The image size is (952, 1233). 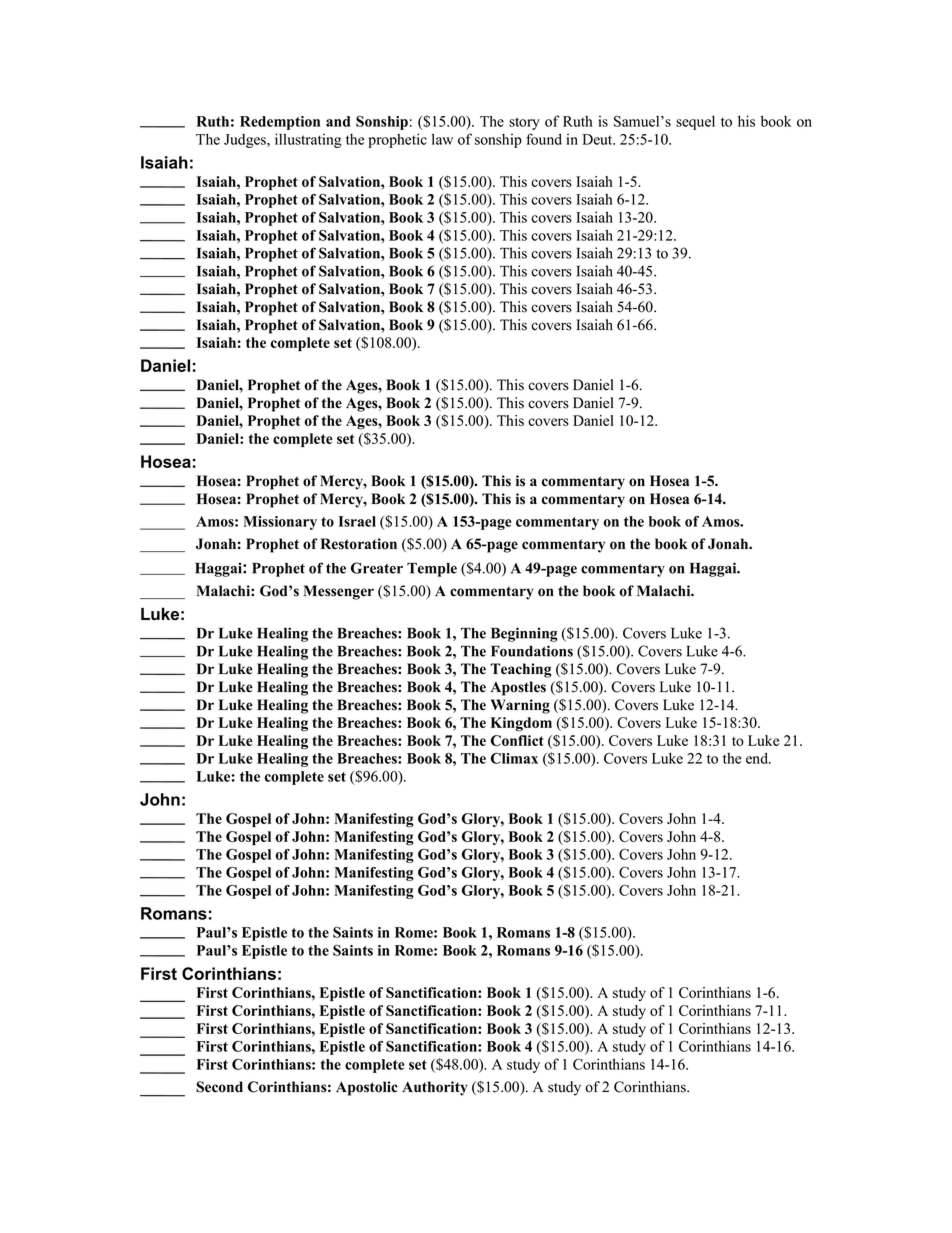 I want to click on Authority, so click(x=435, y=1088).
